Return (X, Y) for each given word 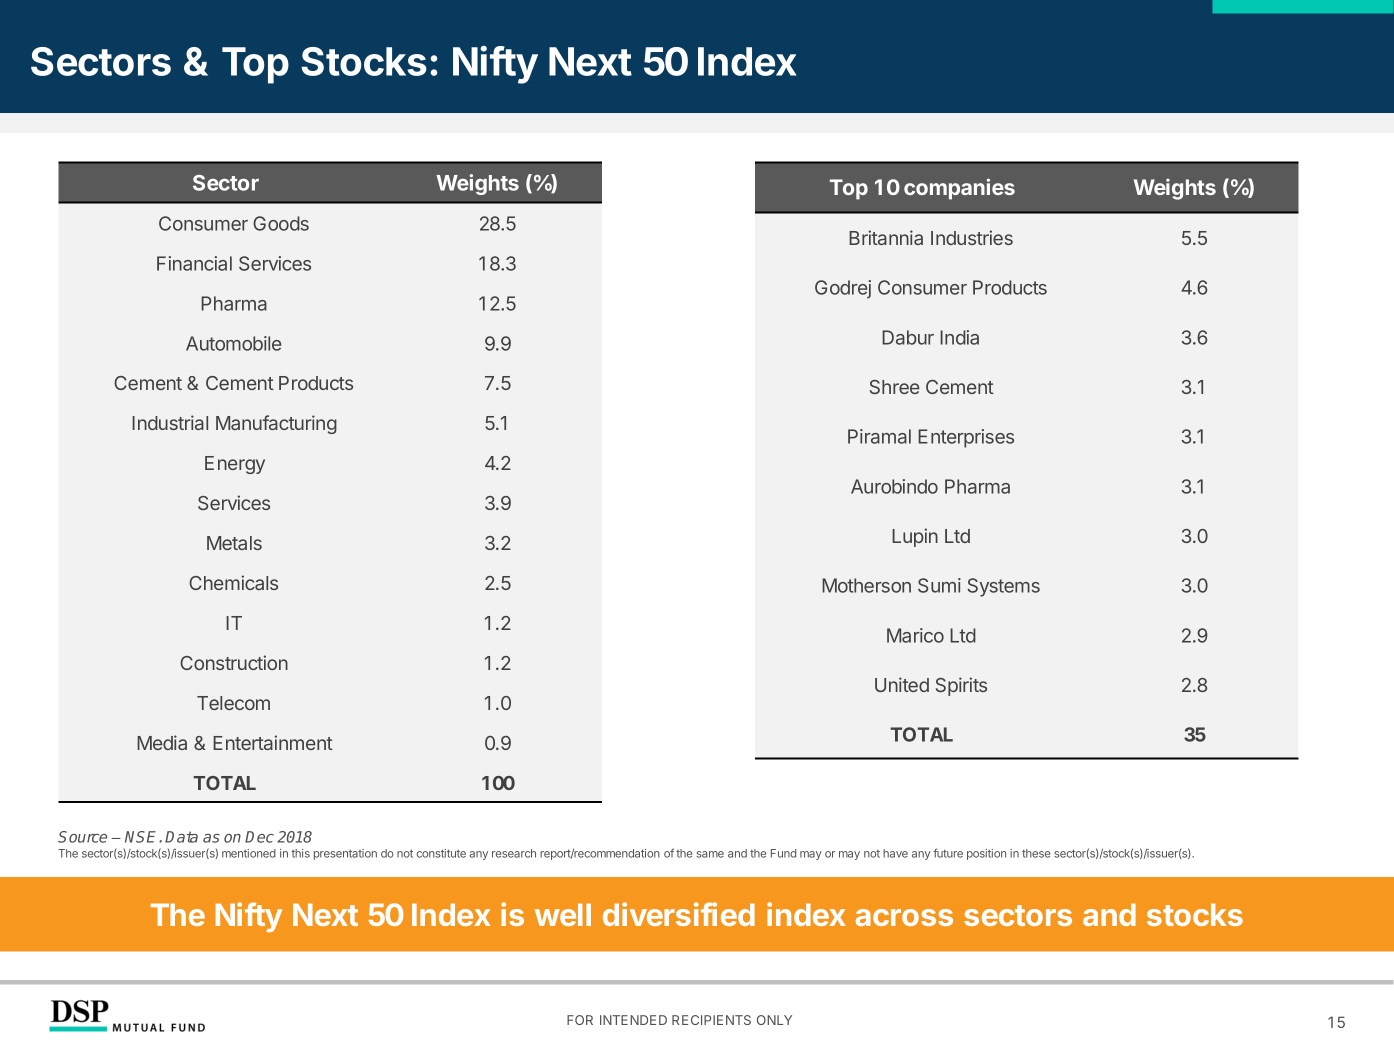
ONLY (774, 1020)
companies (959, 189)
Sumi (939, 585)
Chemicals (233, 582)
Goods (281, 223)
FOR (580, 1020)
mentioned (249, 853)
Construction (234, 662)
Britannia (886, 237)
